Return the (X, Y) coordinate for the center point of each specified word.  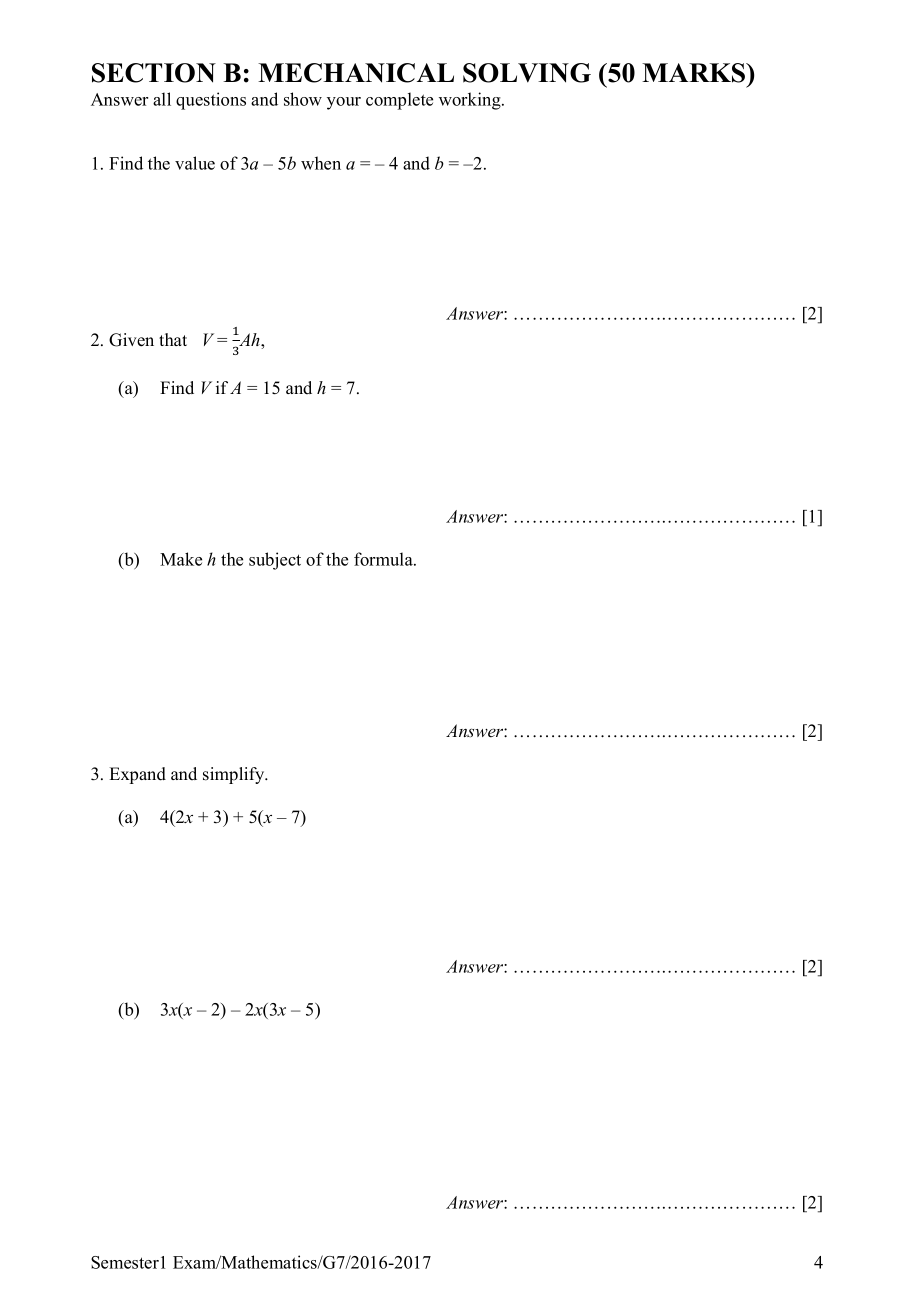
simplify (235, 775)
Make (181, 559)
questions (211, 101)
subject (275, 561)
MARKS (695, 73)
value (195, 163)
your (344, 103)
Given (131, 340)
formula (384, 559)
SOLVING (527, 73)
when (321, 163)
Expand (137, 775)
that (173, 339)
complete (399, 101)
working (471, 101)
